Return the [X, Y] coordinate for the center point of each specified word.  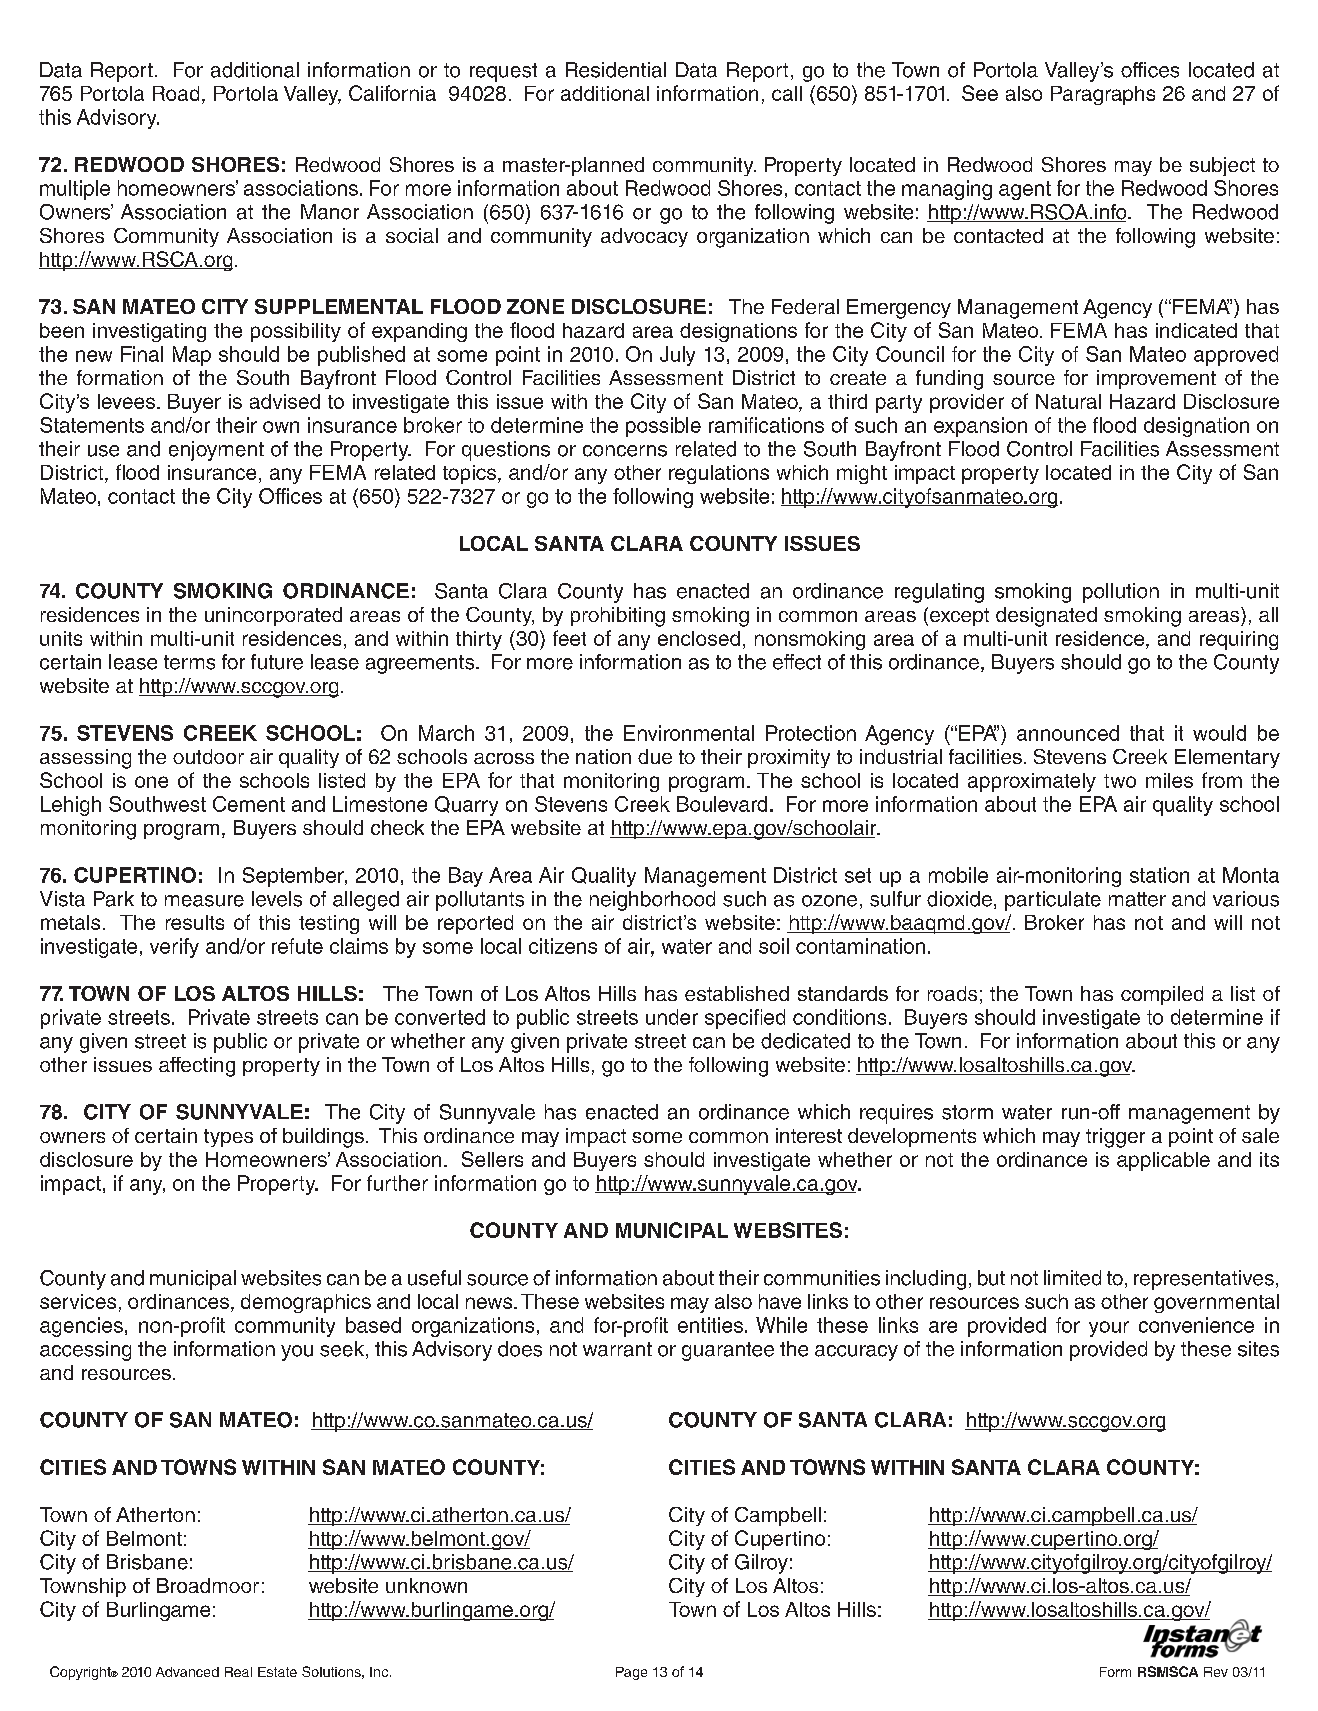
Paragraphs [1103, 95]
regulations [719, 474]
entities [710, 1325]
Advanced [187, 1672]
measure [204, 901]
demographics [306, 1303]
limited [1072, 1278]
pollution [1121, 593]
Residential [616, 70]
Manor [330, 212]
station [1159, 875]
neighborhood [652, 901]
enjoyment [216, 451]
